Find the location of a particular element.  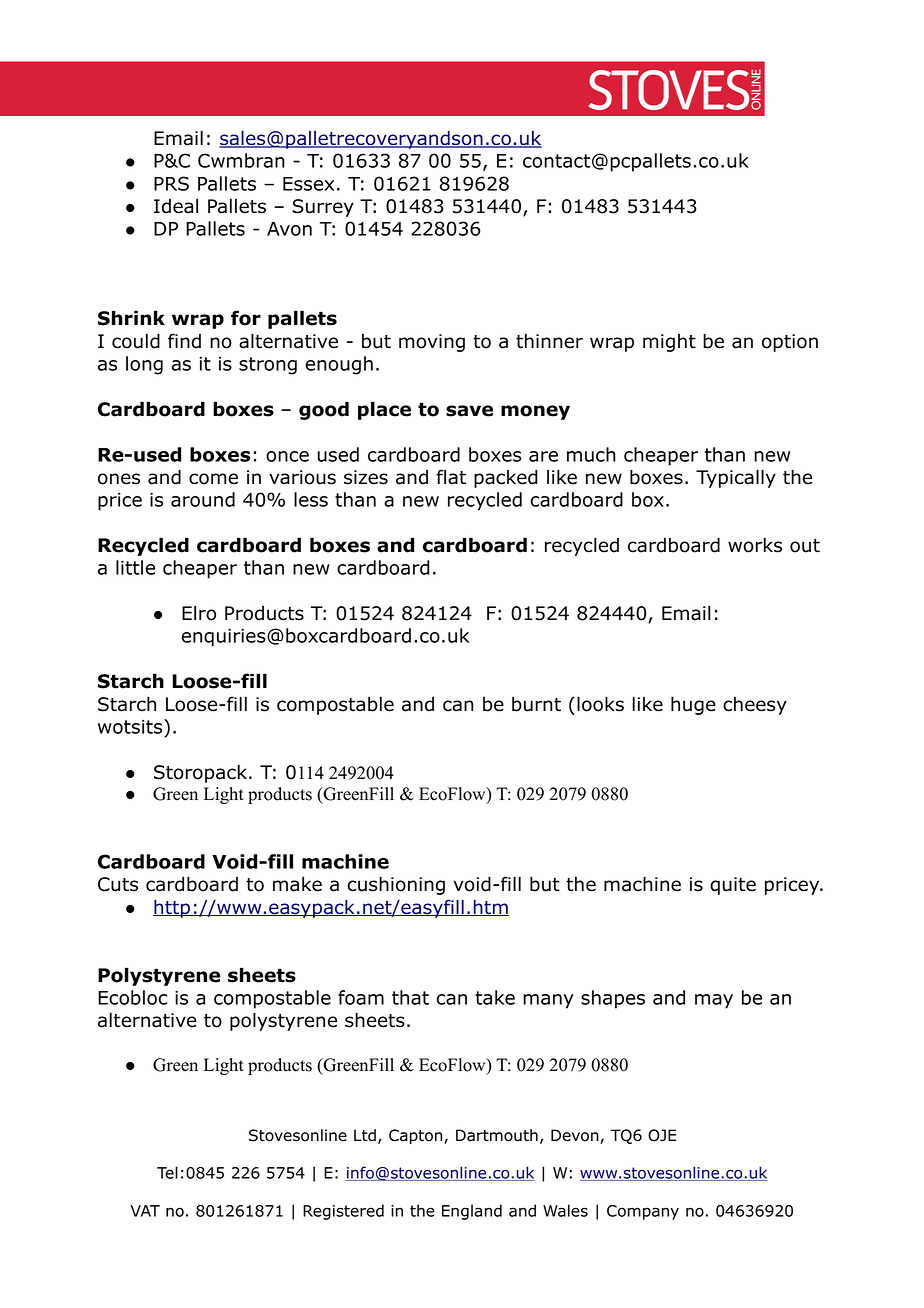

huge is located at coordinates (693, 705).
